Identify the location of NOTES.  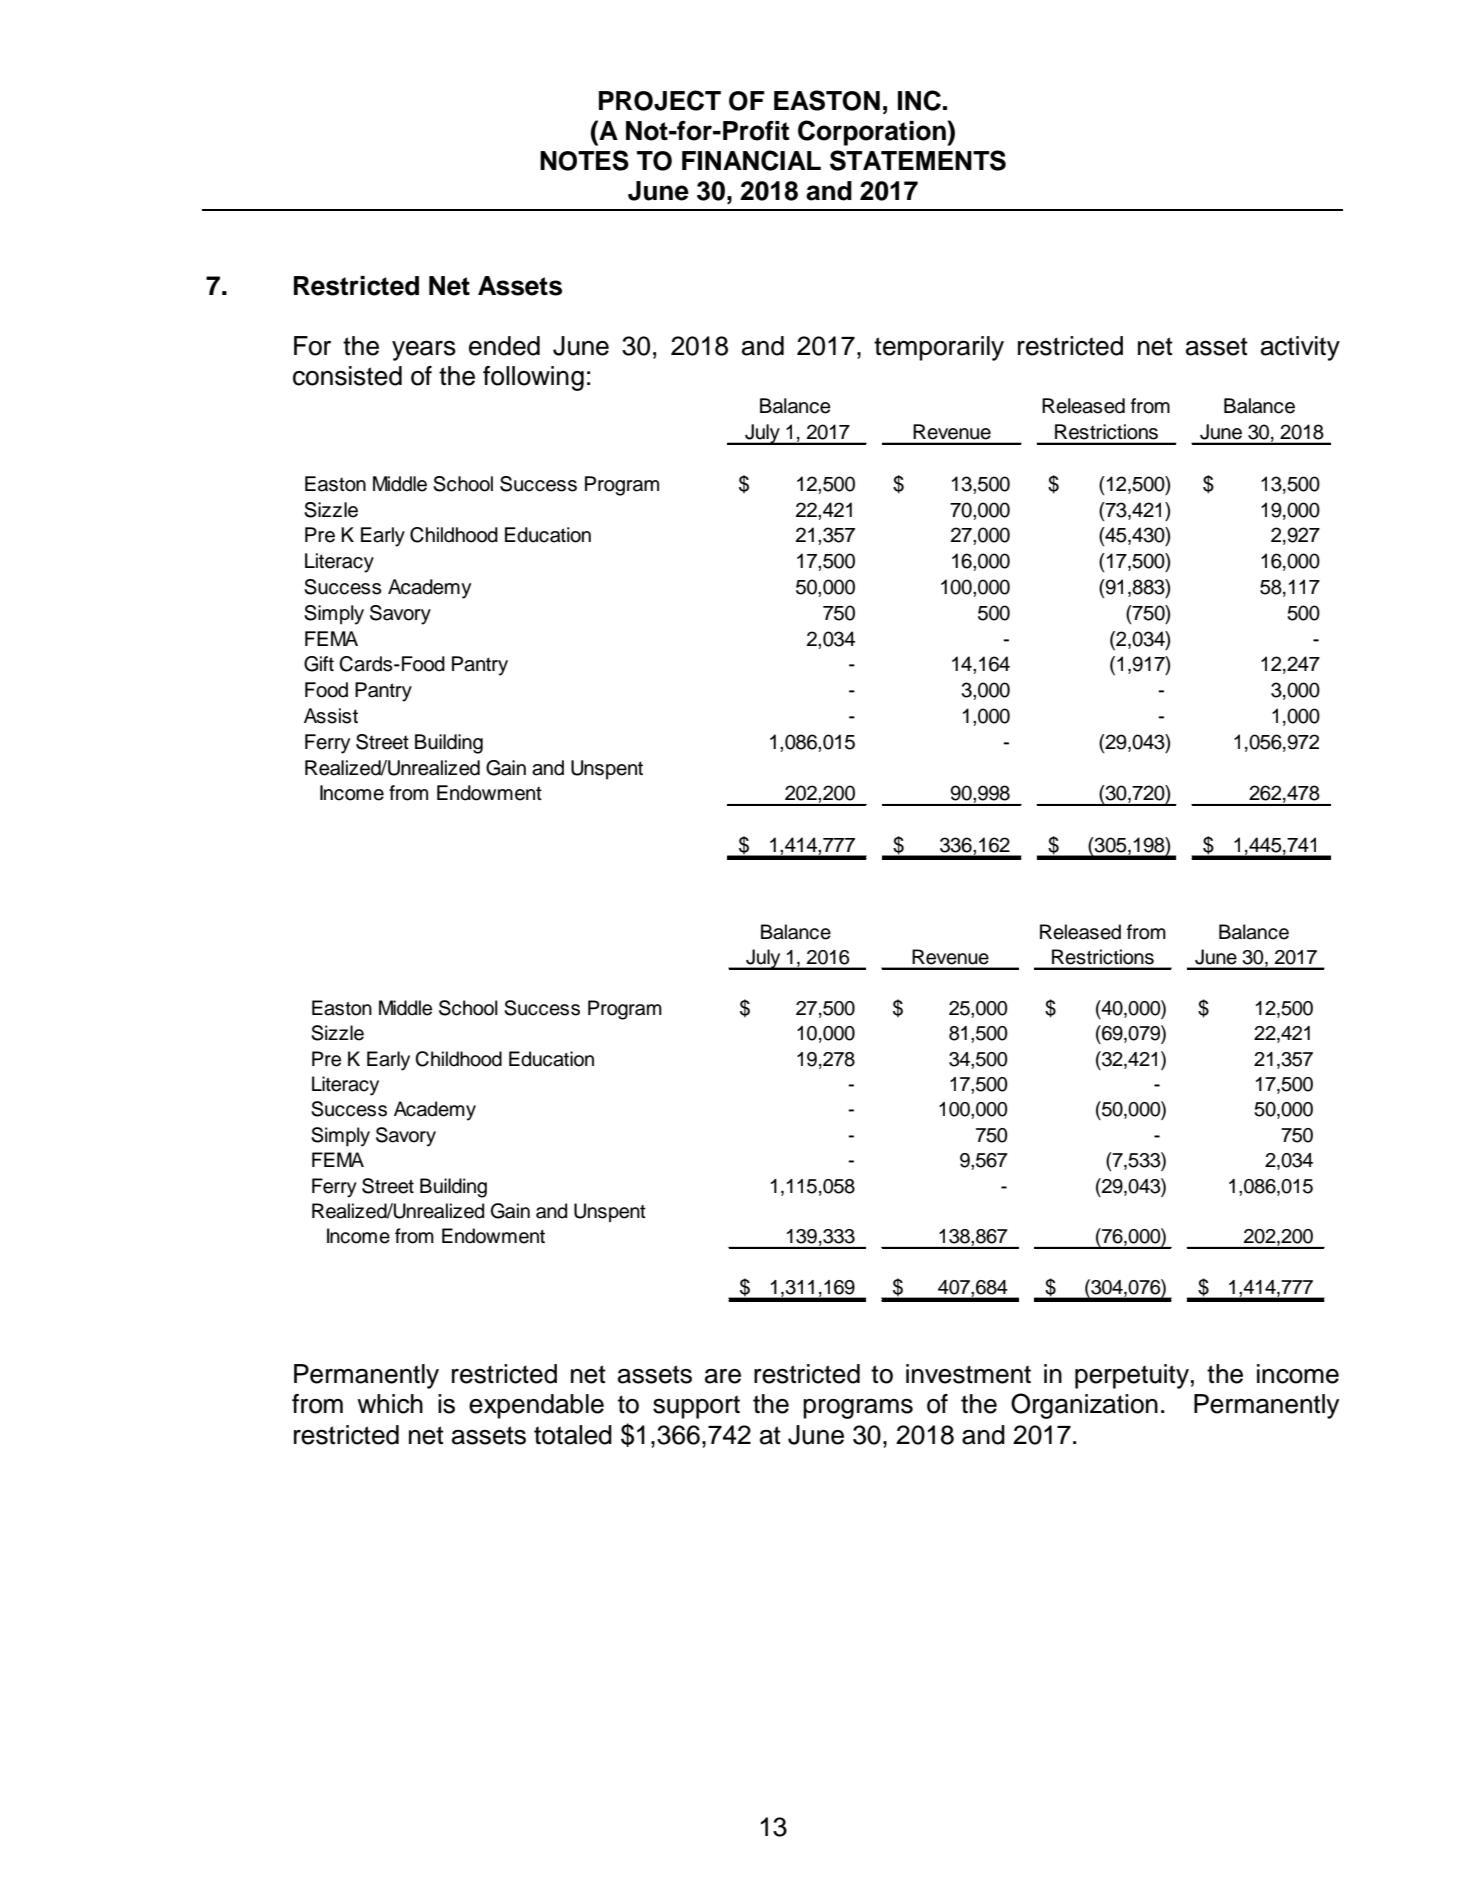
(584, 160).
